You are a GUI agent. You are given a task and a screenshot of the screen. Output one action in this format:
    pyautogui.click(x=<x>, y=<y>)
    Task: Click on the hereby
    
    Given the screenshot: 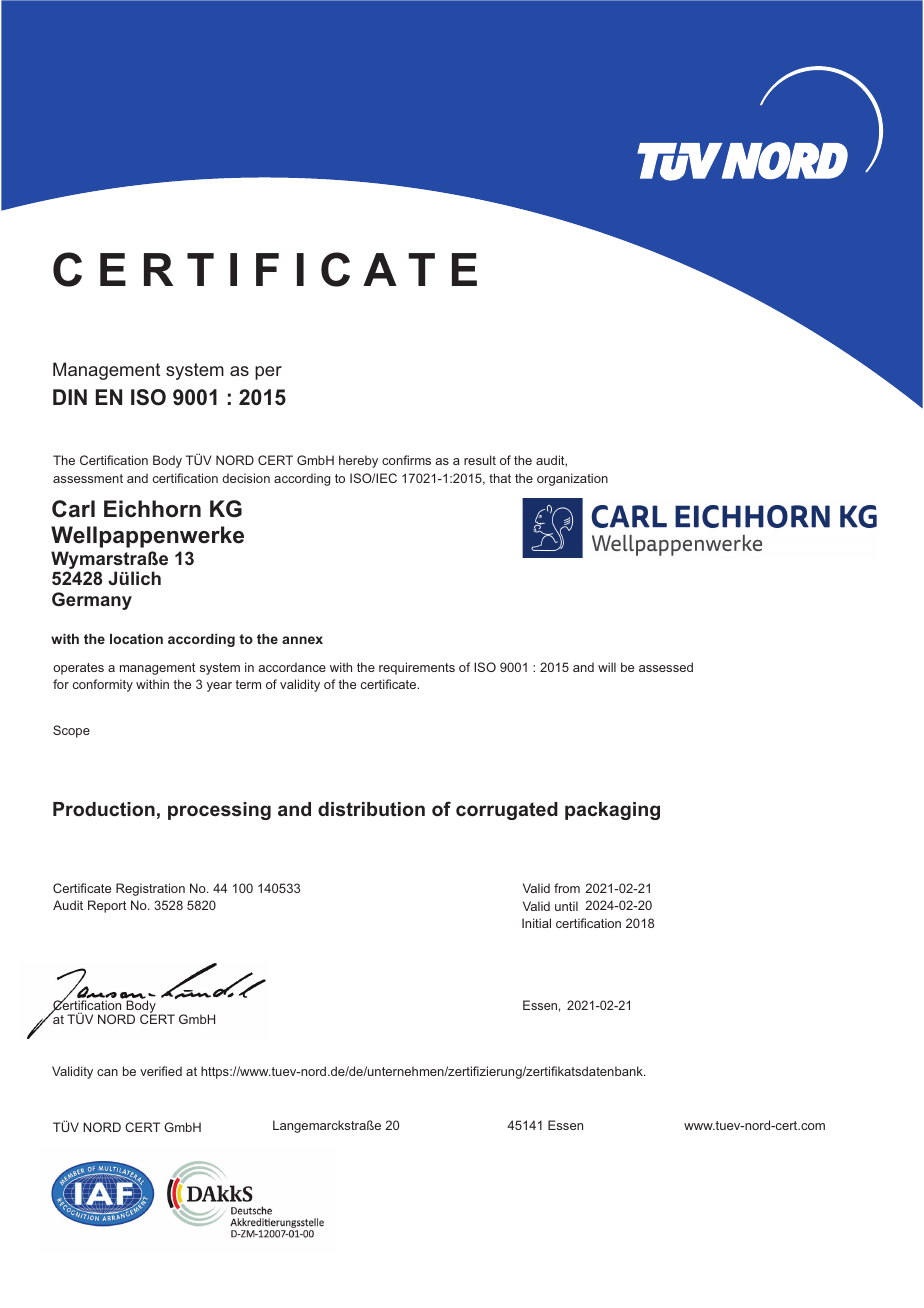 What is the action you would take?
    pyautogui.click(x=358, y=461)
